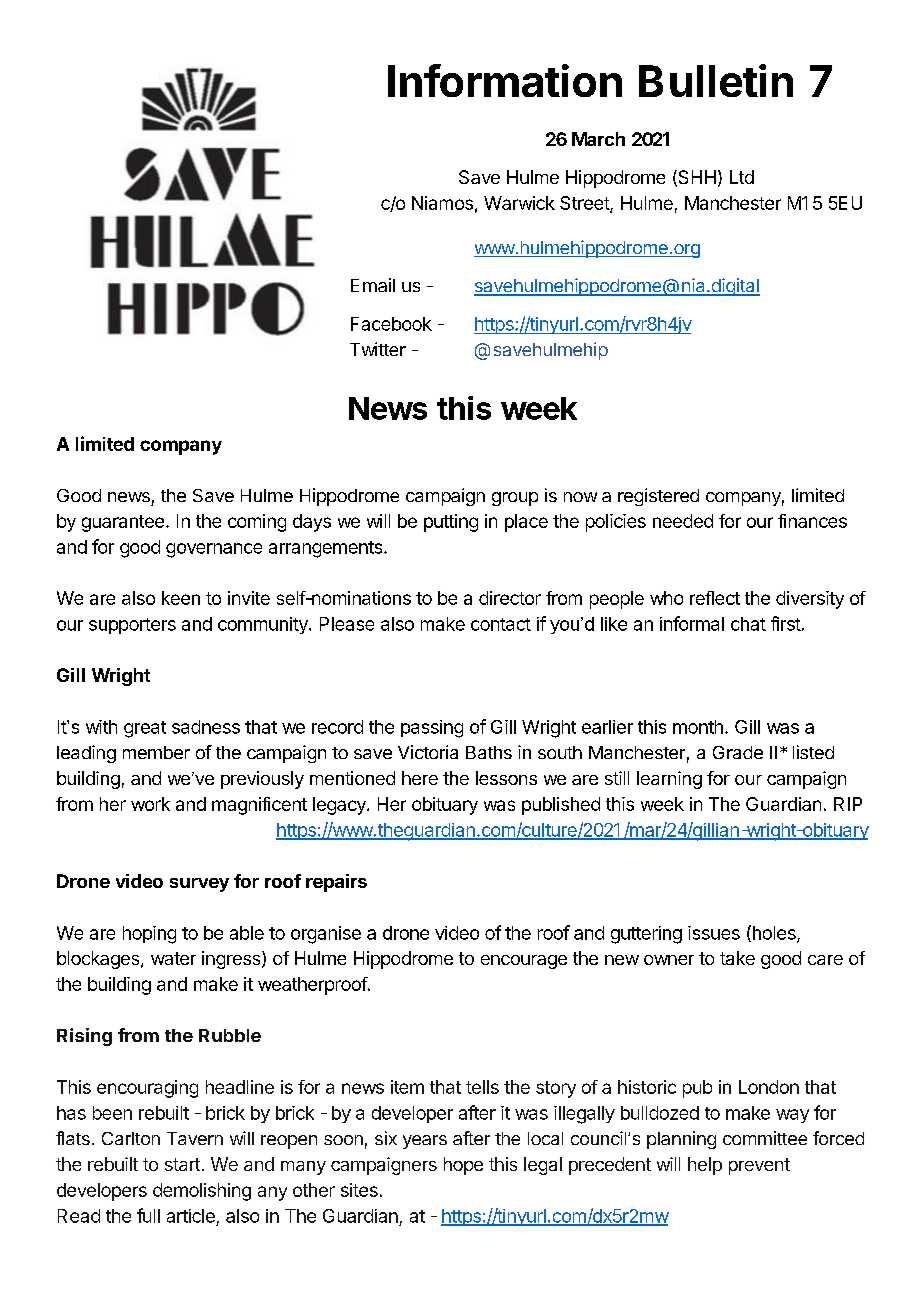 The height and width of the page is (1308, 924). I want to click on here, so click(420, 778).
